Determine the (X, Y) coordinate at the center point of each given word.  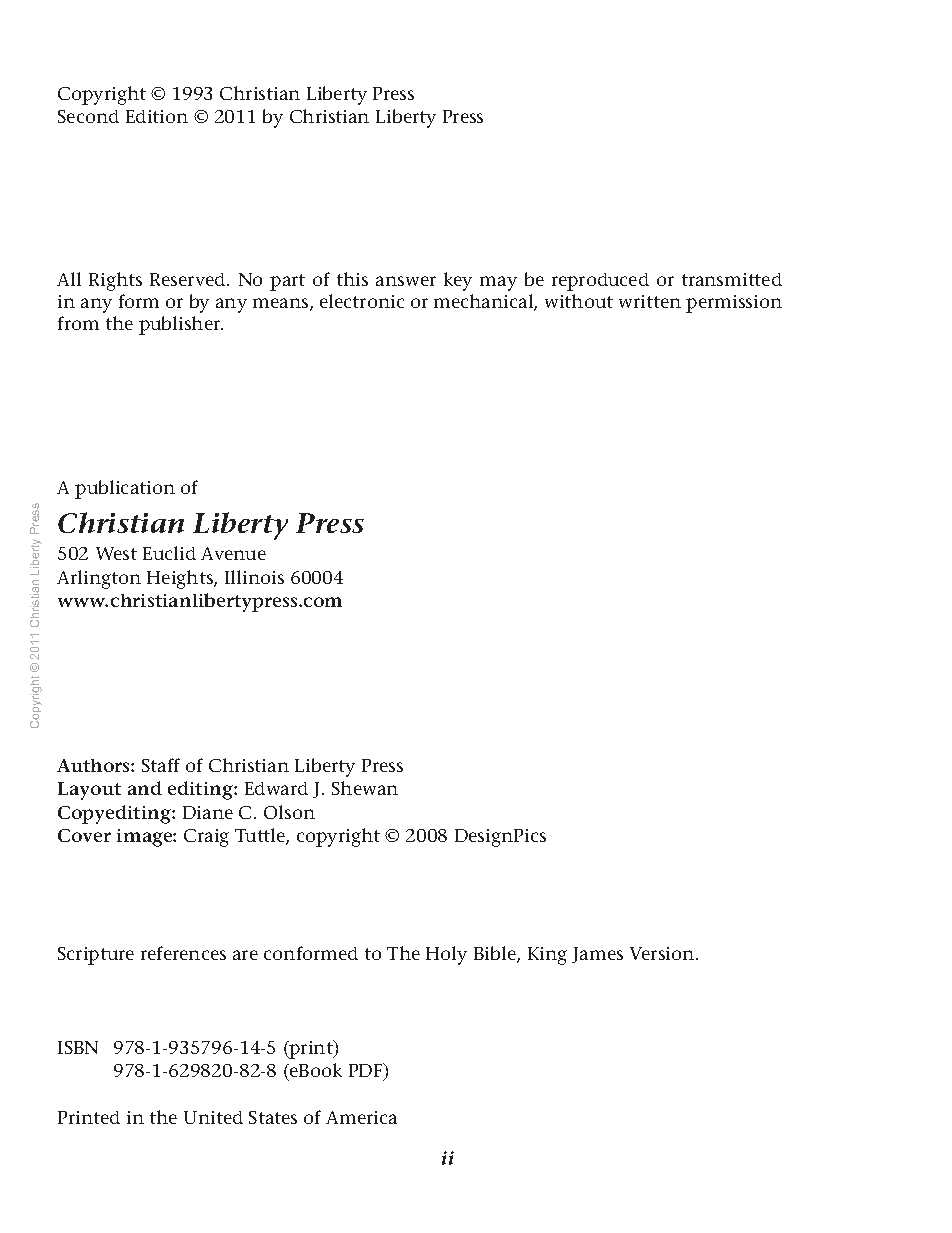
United (213, 1117)
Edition (157, 116)
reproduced (600, 282)
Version (663, 953)
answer (406, 281)
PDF (367, 1071)
